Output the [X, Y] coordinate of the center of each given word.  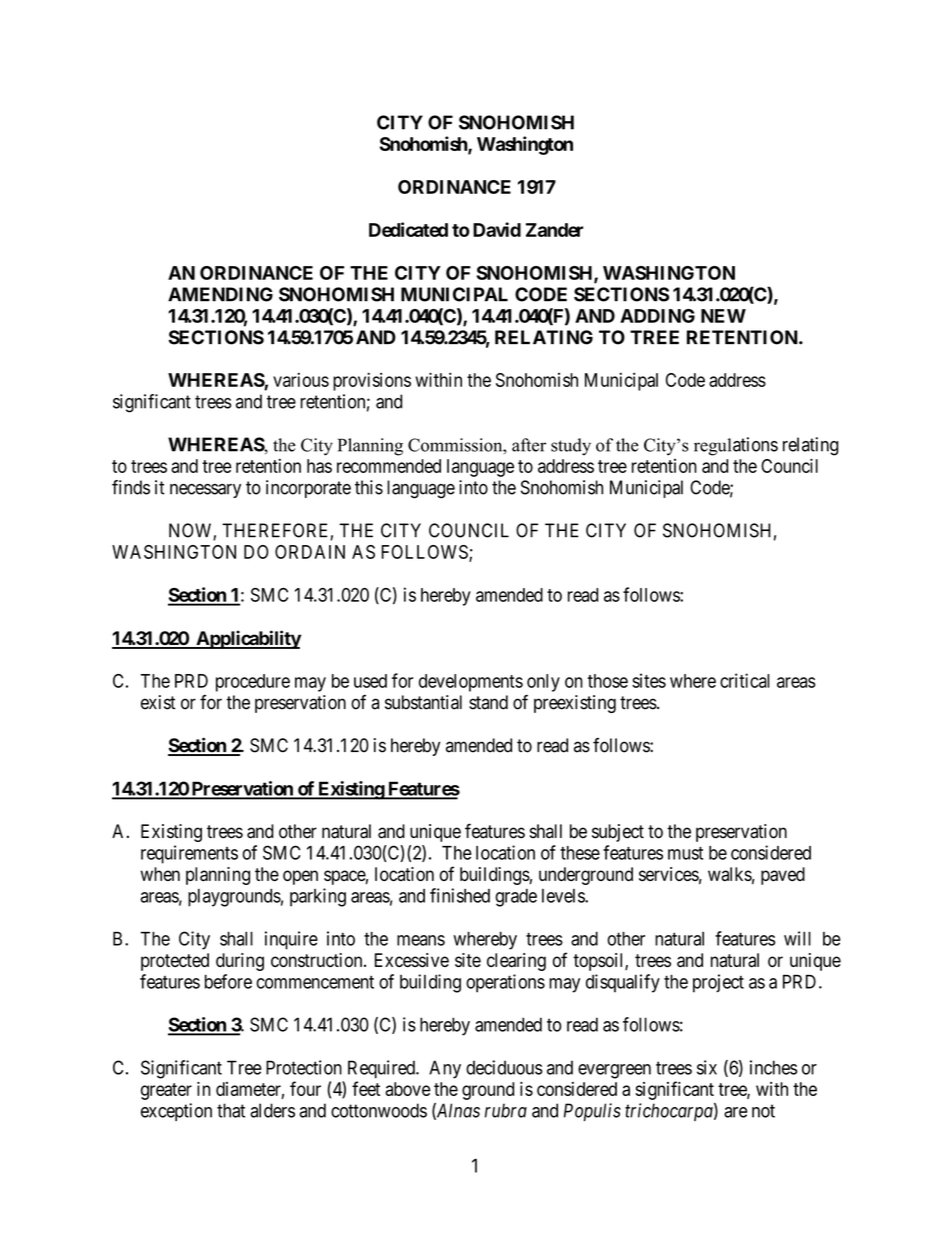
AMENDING [220, 294]
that [231, 1110]
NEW [723, 316]
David [497, 229]
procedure [253, 683]
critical [745, 680]
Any [445, 1069]
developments [471, 683]
